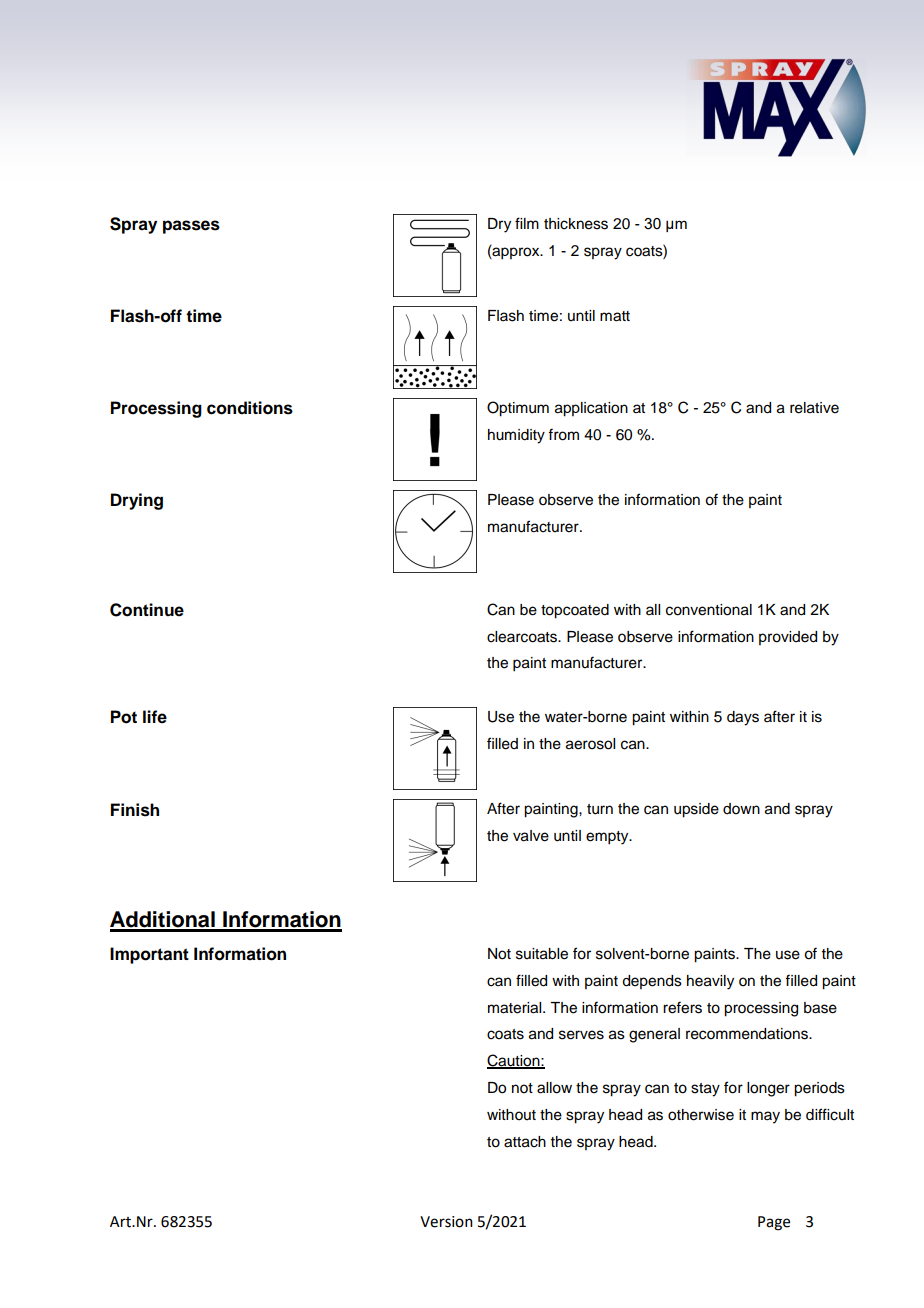 The height and width of the page is (1308, 924). Describe the element at coordinates (590, 744) in the page. I see `aerosol` at that location.
